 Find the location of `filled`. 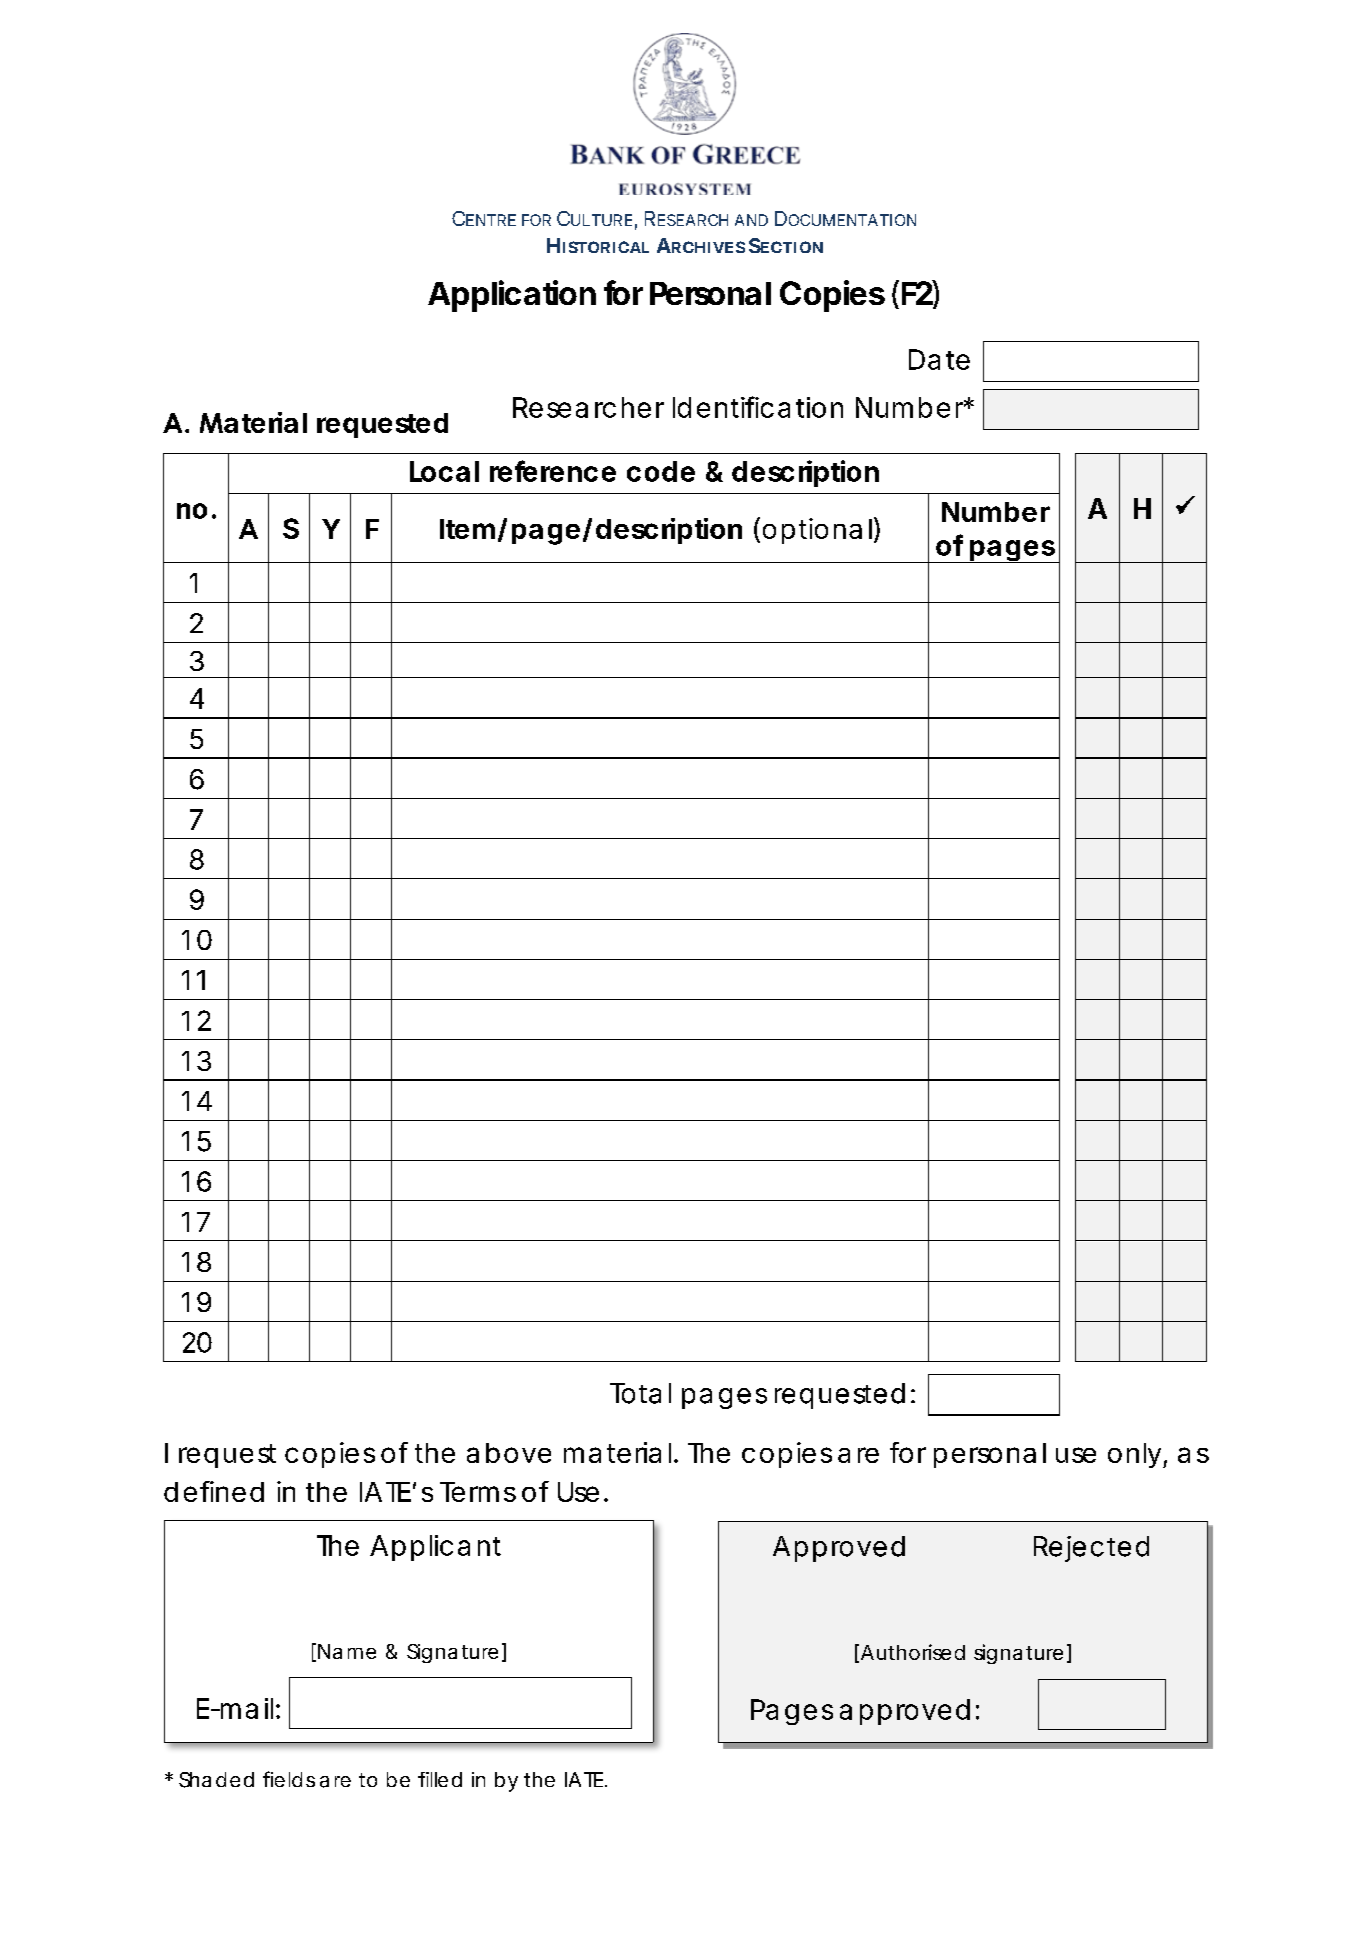

filled is located at coordinates (440, 1779).
